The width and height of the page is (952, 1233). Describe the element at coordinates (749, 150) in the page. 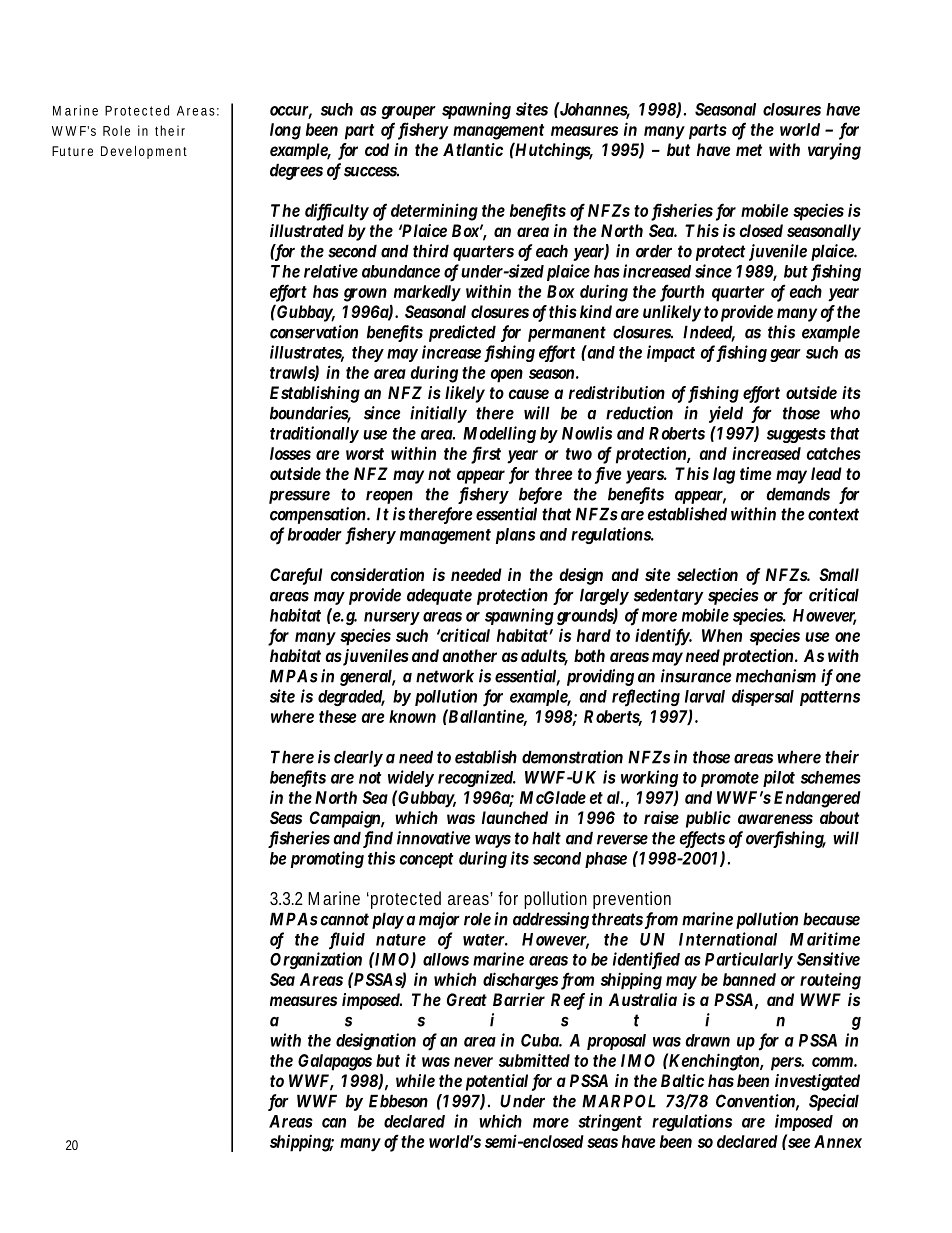

I see `met` at that location.
